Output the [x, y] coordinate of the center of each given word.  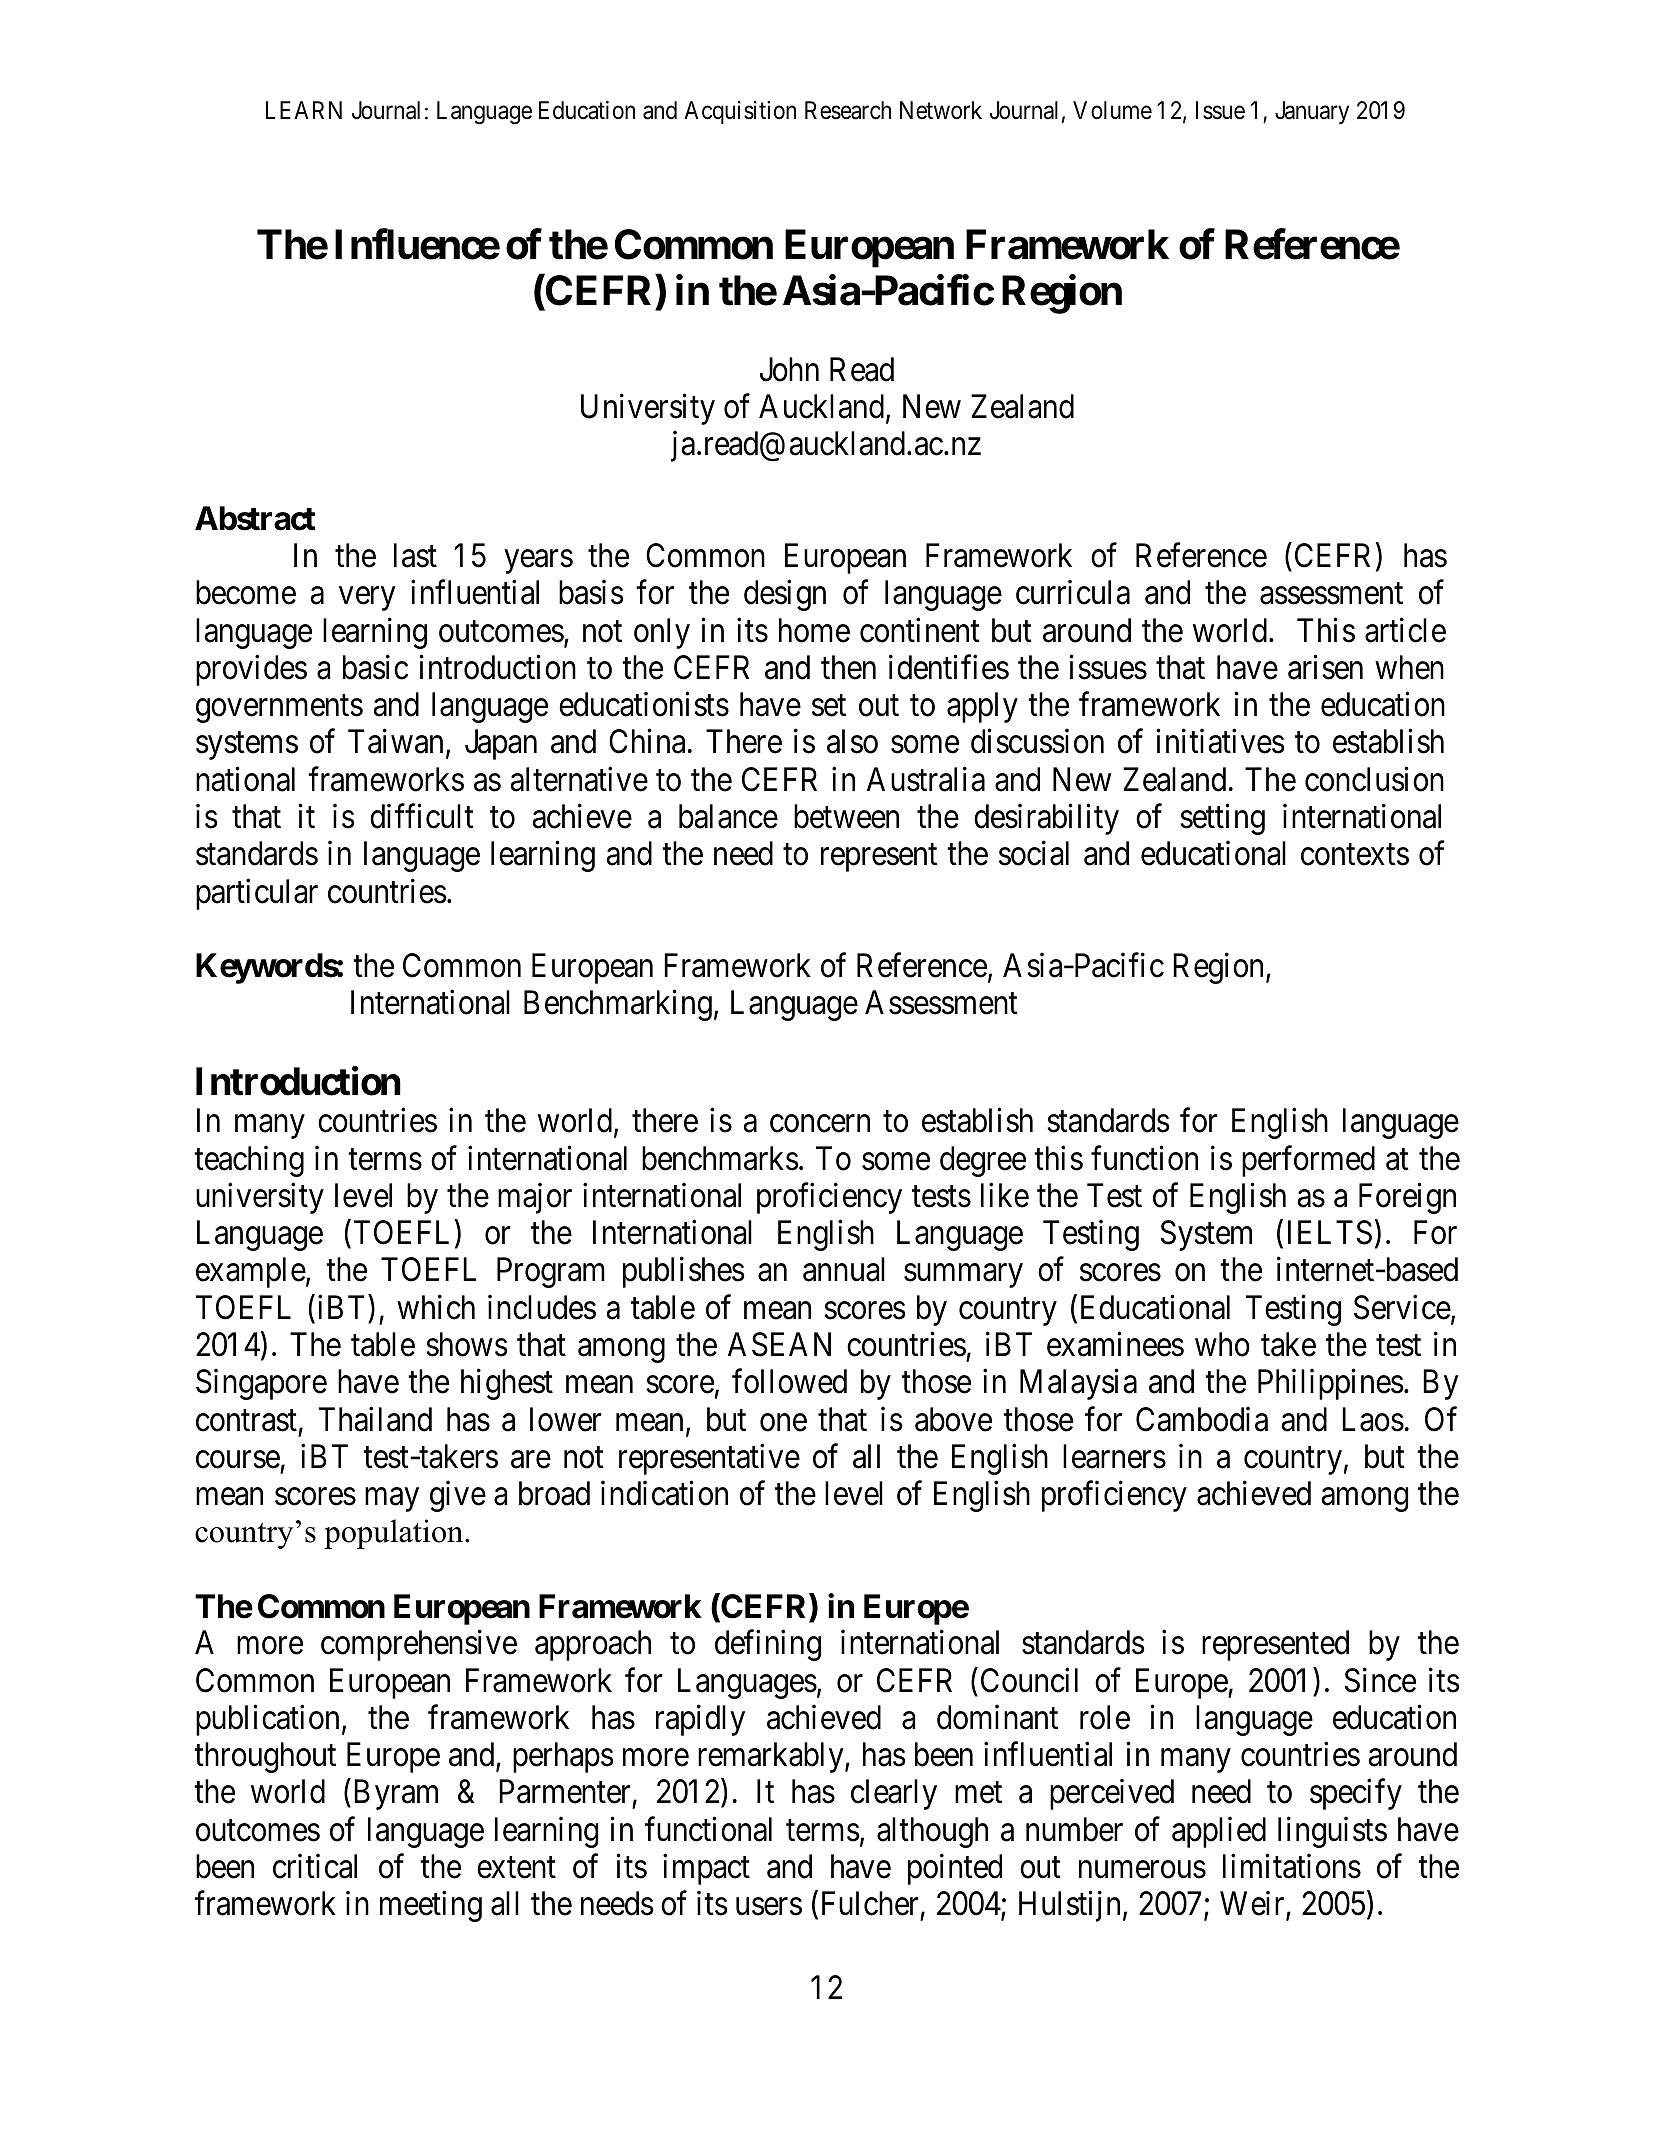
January [1312, 112]
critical [315, 1866]
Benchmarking [618, 1005]
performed [1308, 1161]
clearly [894, 1794]
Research [848, 110]
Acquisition [740, 112]
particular [257, 894]
